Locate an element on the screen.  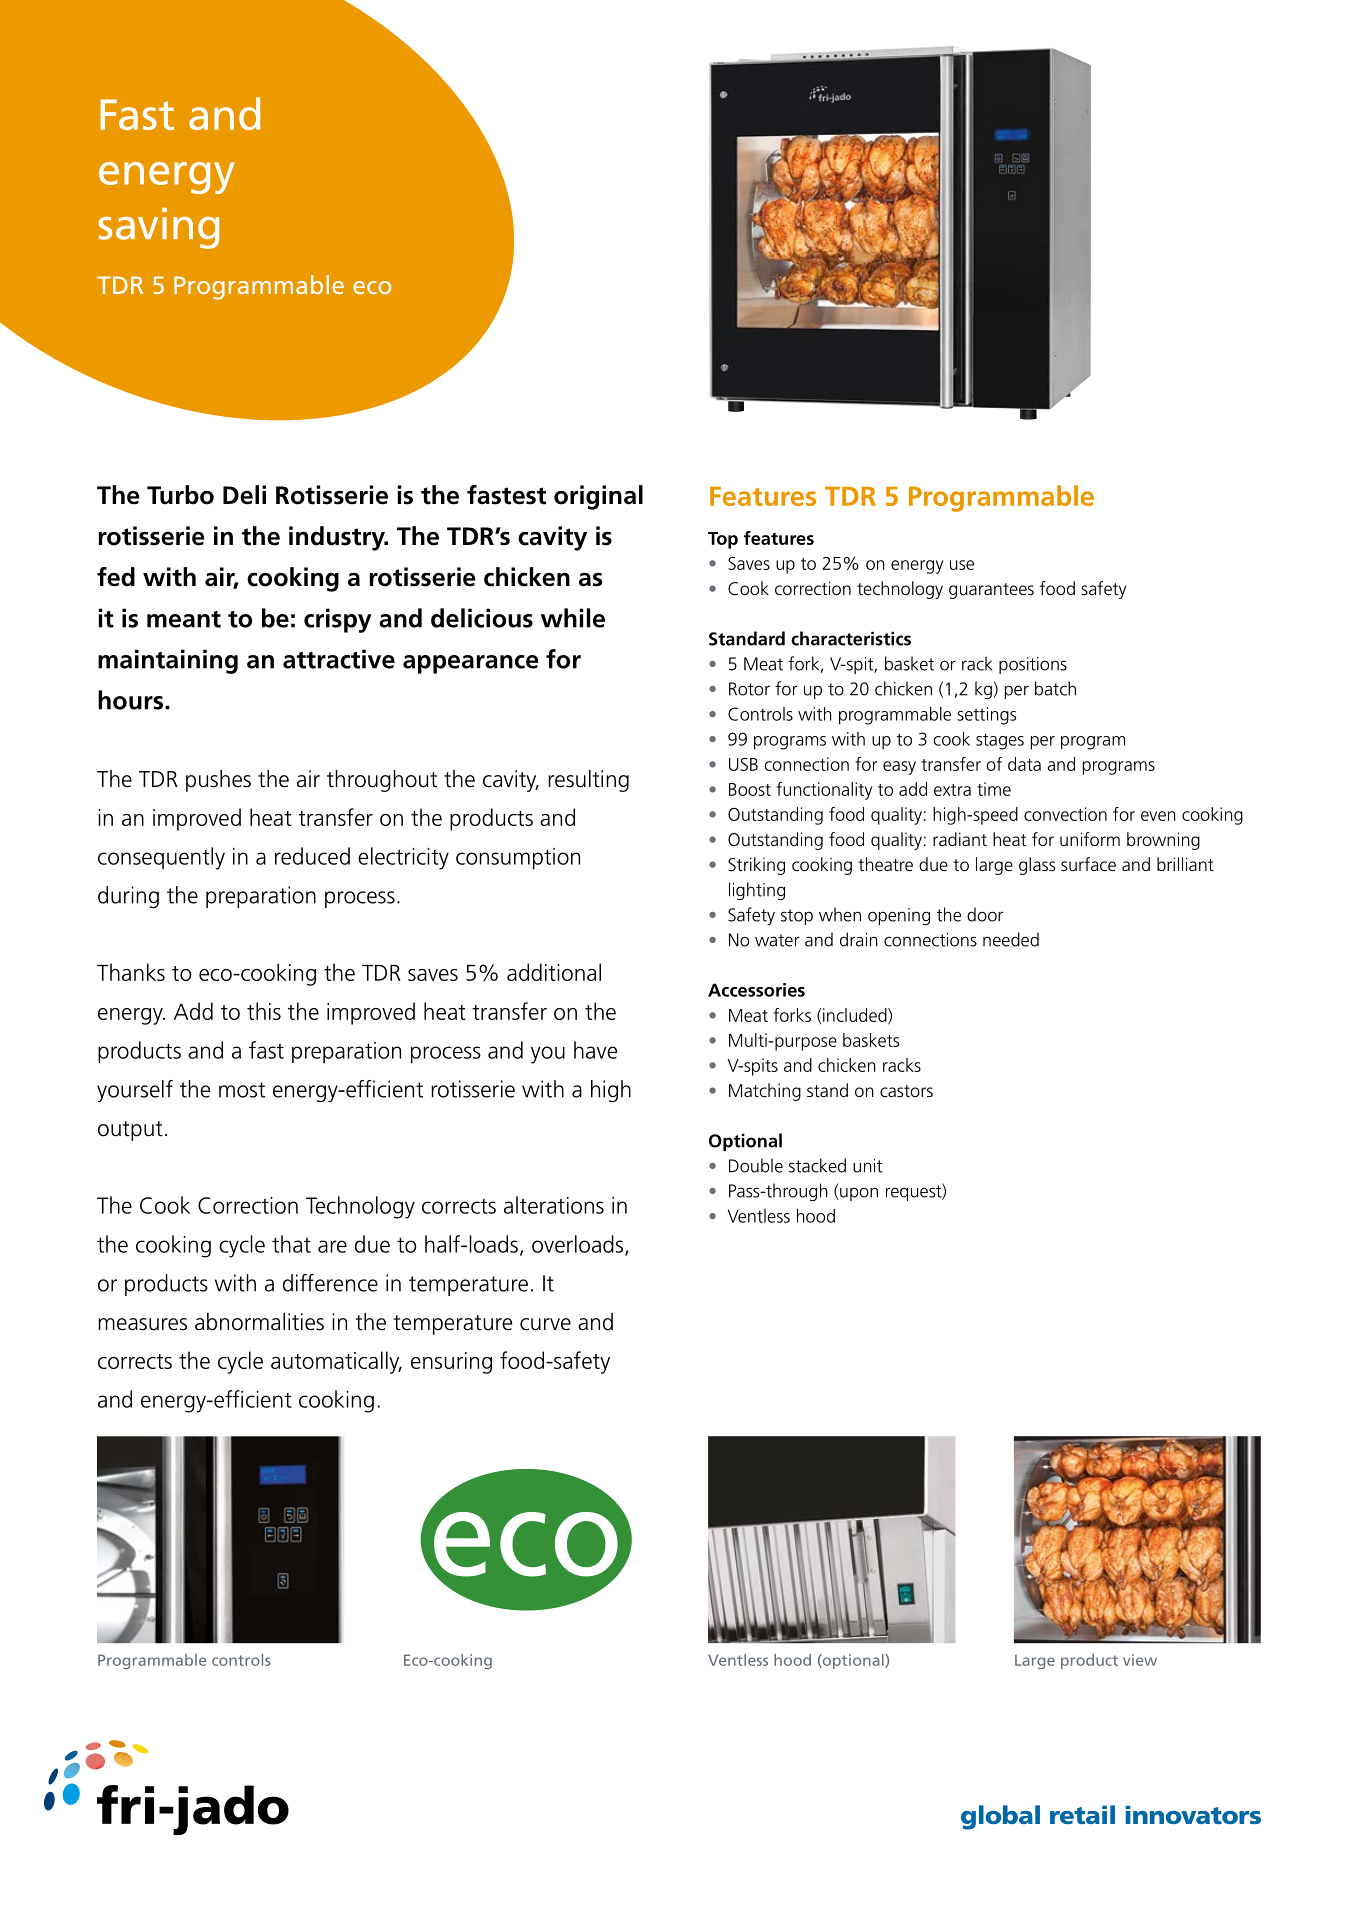
alterations is located at coordinates (554, 1205).
